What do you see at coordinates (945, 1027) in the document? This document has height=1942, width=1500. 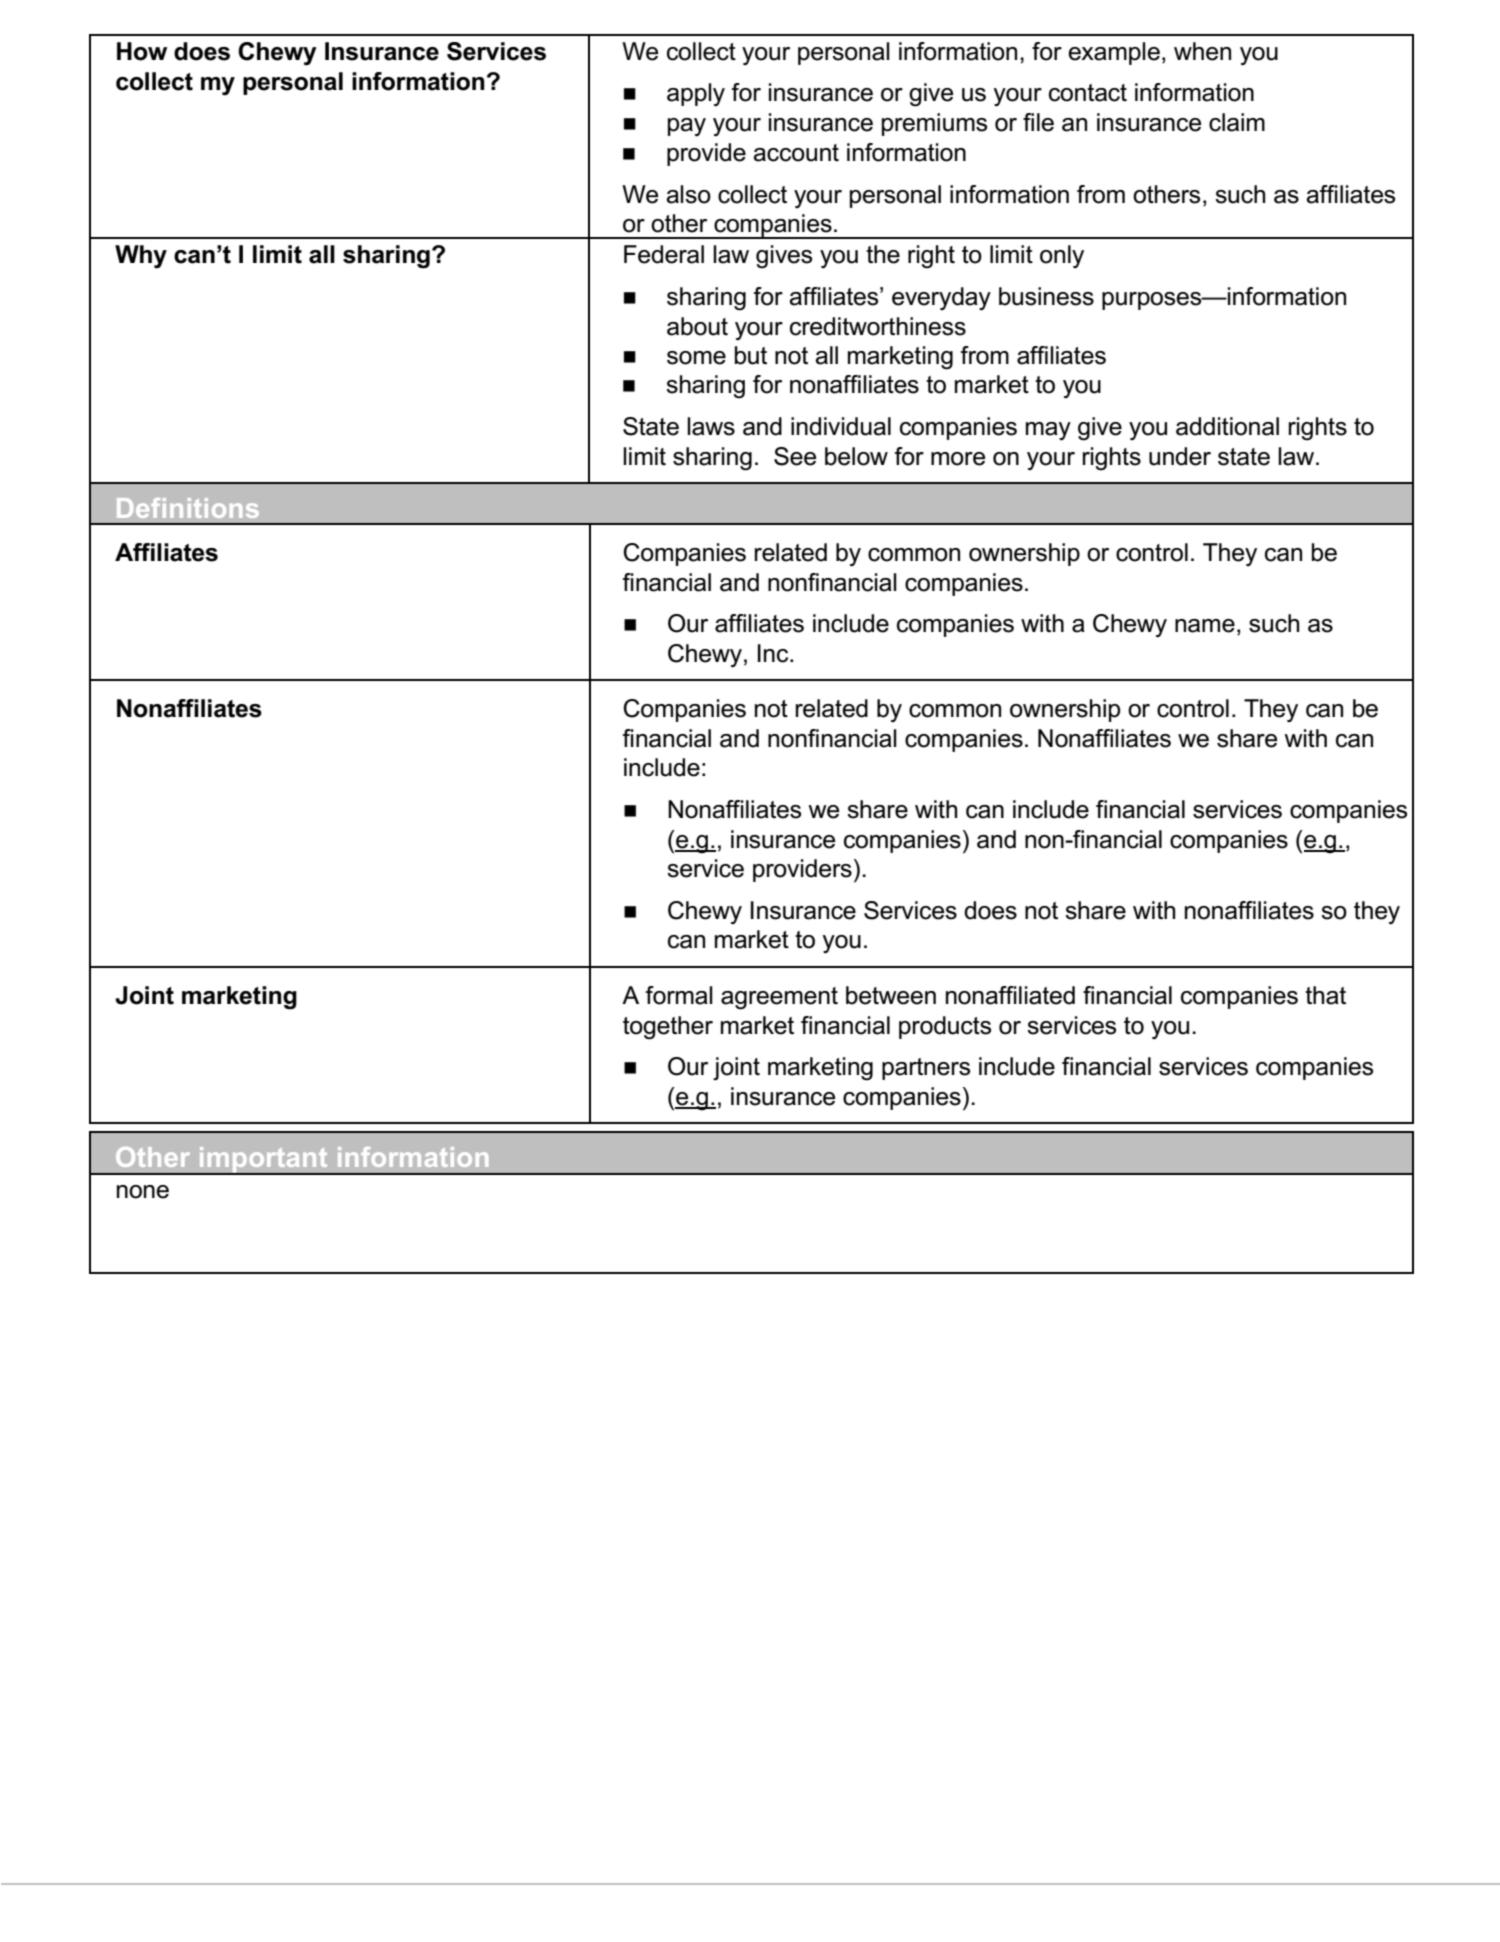 I see `products` at bounding box center [945, 1027].
